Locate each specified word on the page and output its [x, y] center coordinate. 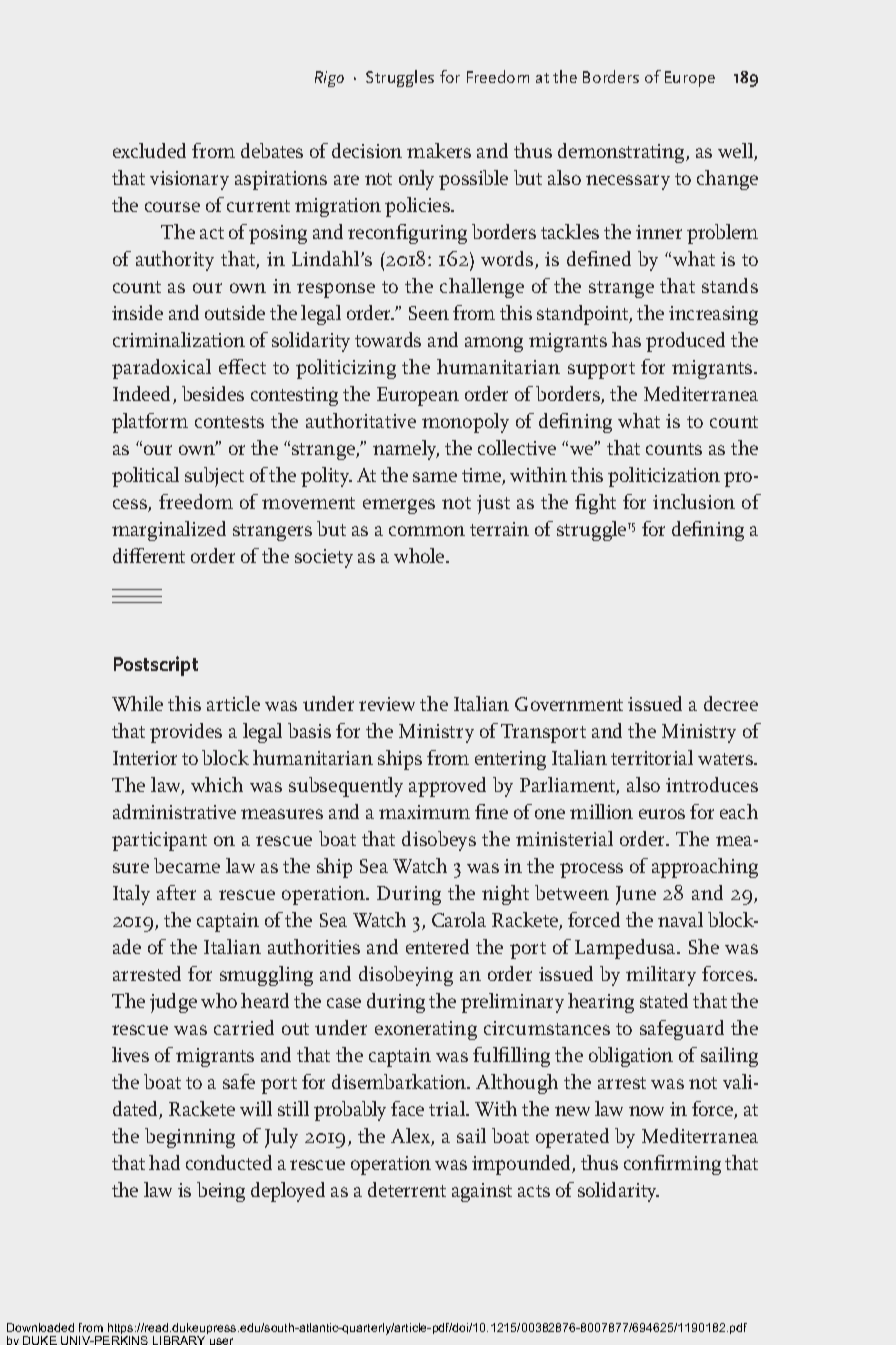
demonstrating [622, 153]
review [387, 704]
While [137, 703]
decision [367, 150]
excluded [149, 150]
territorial [652, 757]
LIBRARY [179, 1340]
